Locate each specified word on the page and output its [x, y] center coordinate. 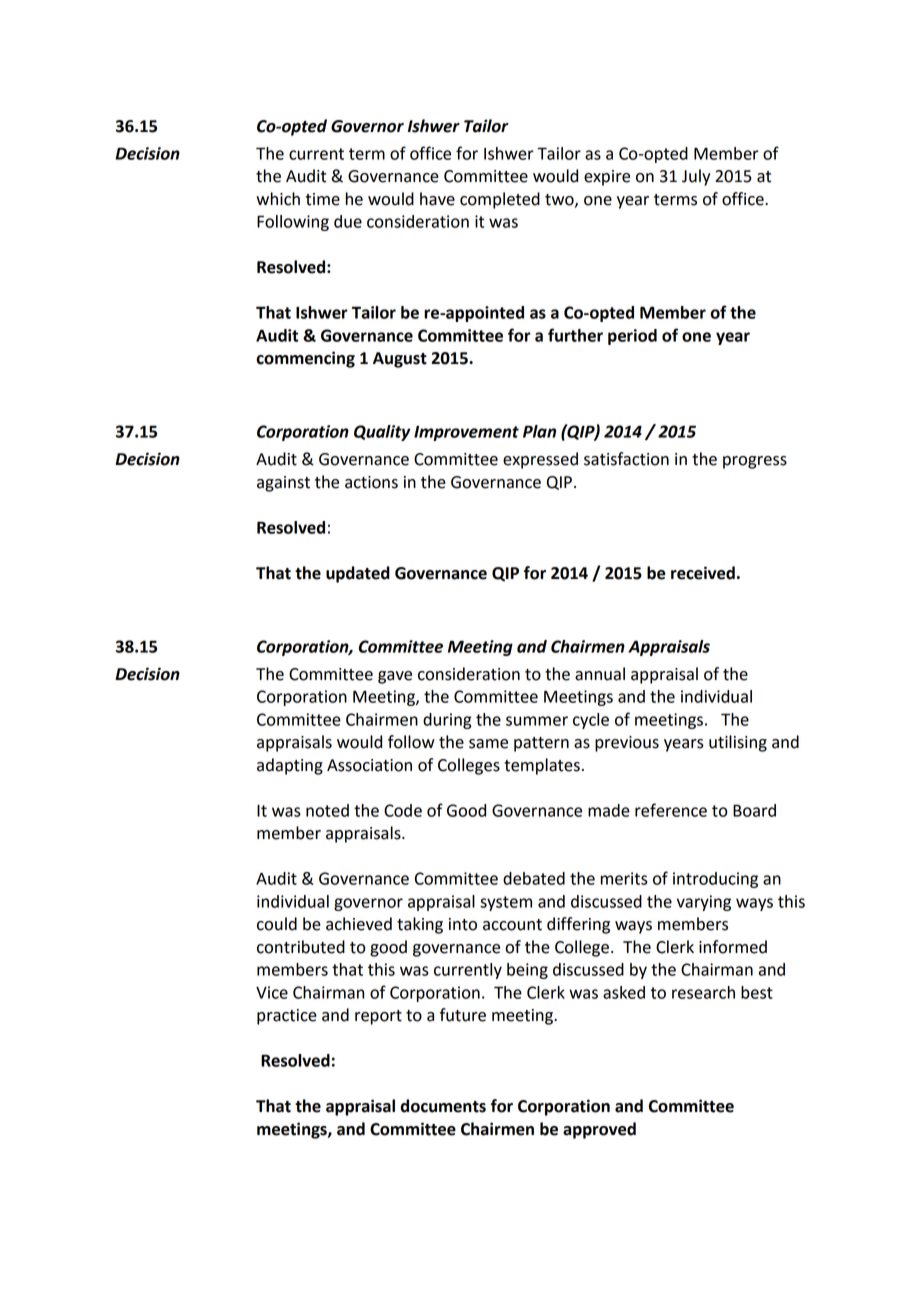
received [703, 573]
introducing [715, 880]
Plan [539, 431]
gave [395, 677]
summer [537, 721]
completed [500, 200]
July [696, 177]
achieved [359, 924]
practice [287, 1017]
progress [755, 462]
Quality [382, 433]
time [323, 199]
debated [534, 878]
